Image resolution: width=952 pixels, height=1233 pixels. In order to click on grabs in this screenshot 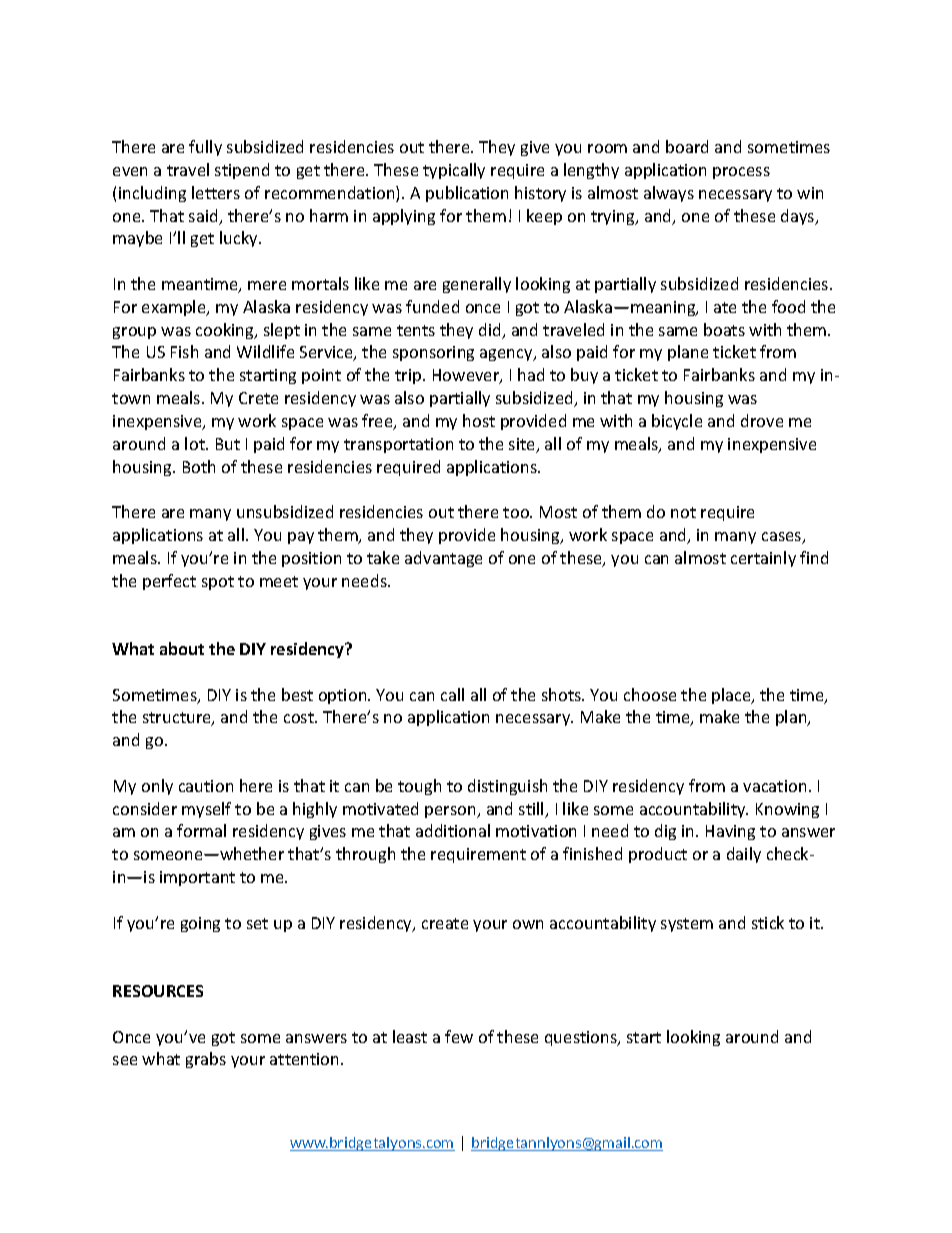, I will do `click(206, 1060)`.
